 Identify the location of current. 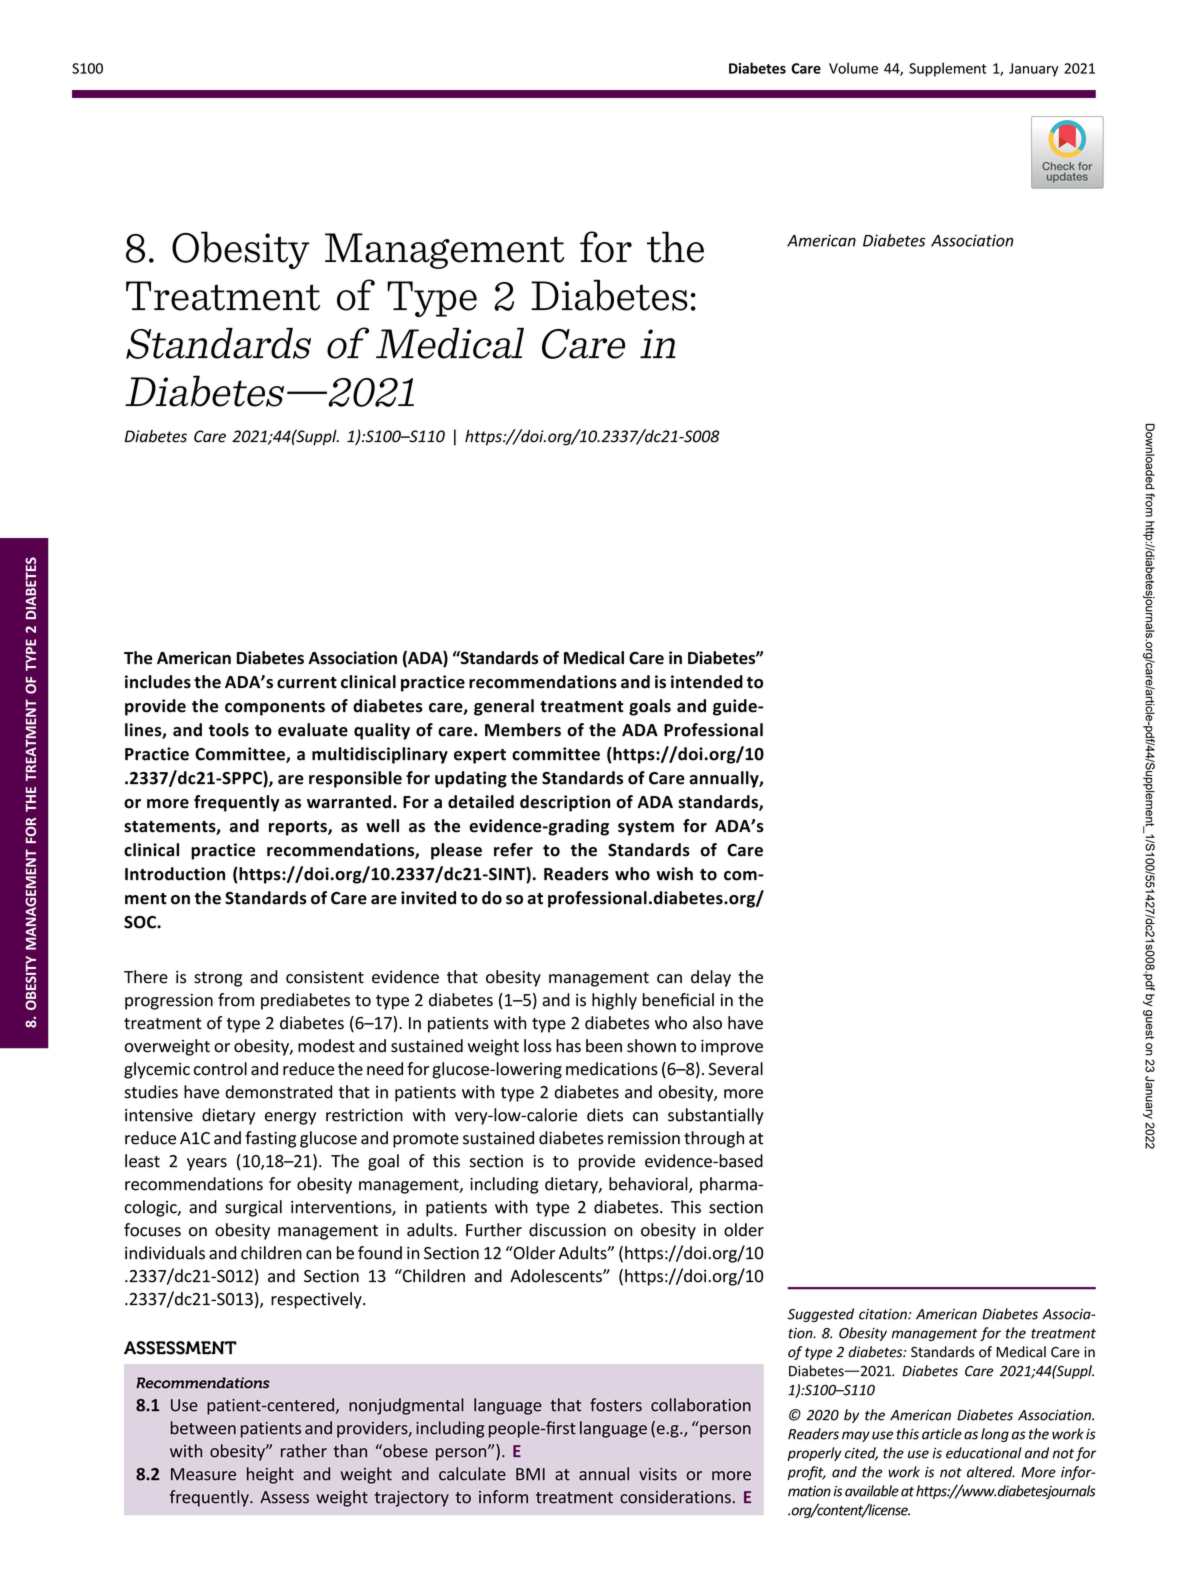
(307, 683).
